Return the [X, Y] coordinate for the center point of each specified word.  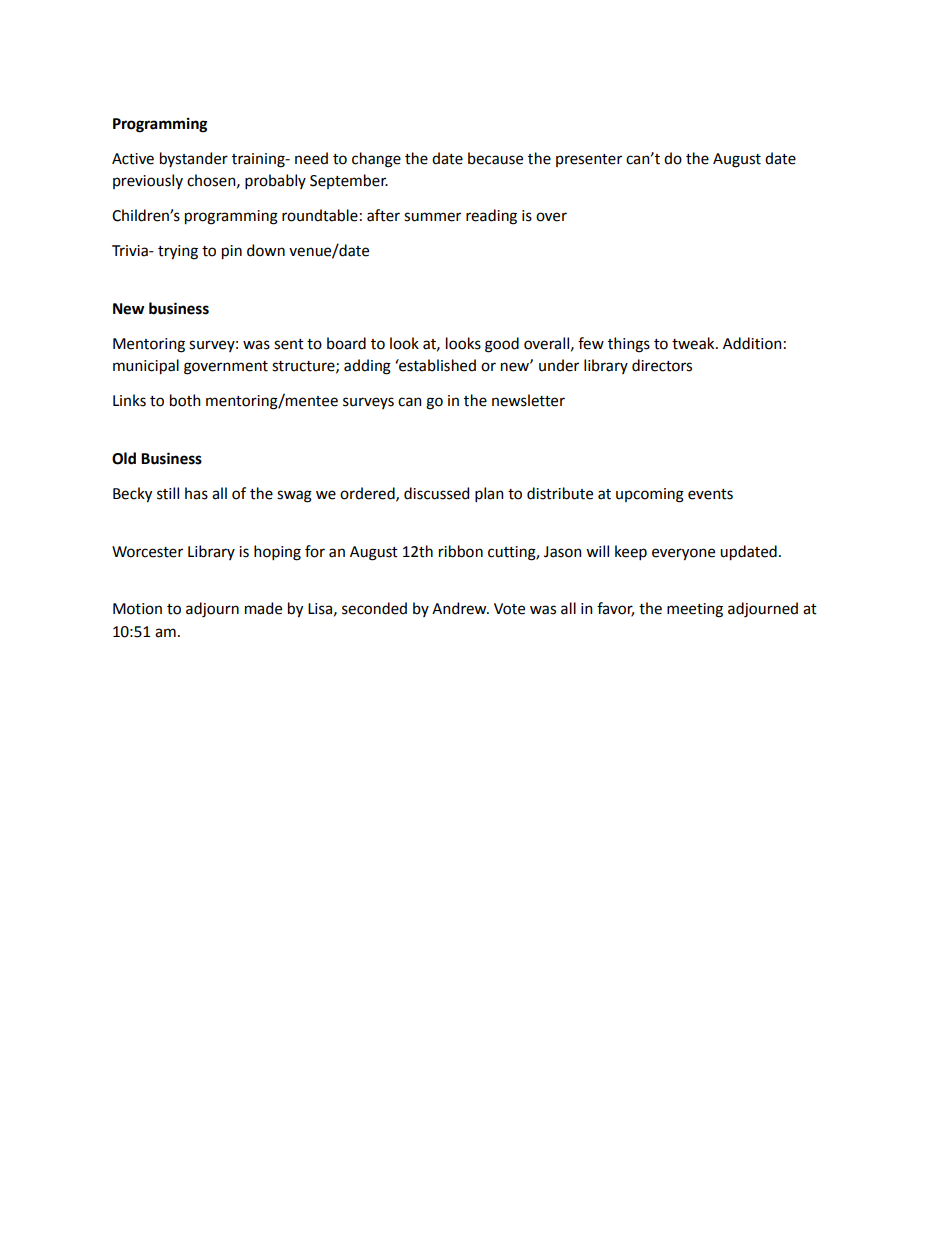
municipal [146, 367]
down [266, 250]
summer [432, 217]
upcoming [650, 495]
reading [491, 217]
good [502, 345]
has [196, 493]
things [629, 345]
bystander [194, 159]
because [495, 158]
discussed [436, 493]
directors [662, 365]
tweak [694, 343]
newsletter [528, 400]
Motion [137, 609]
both [185, 400]
